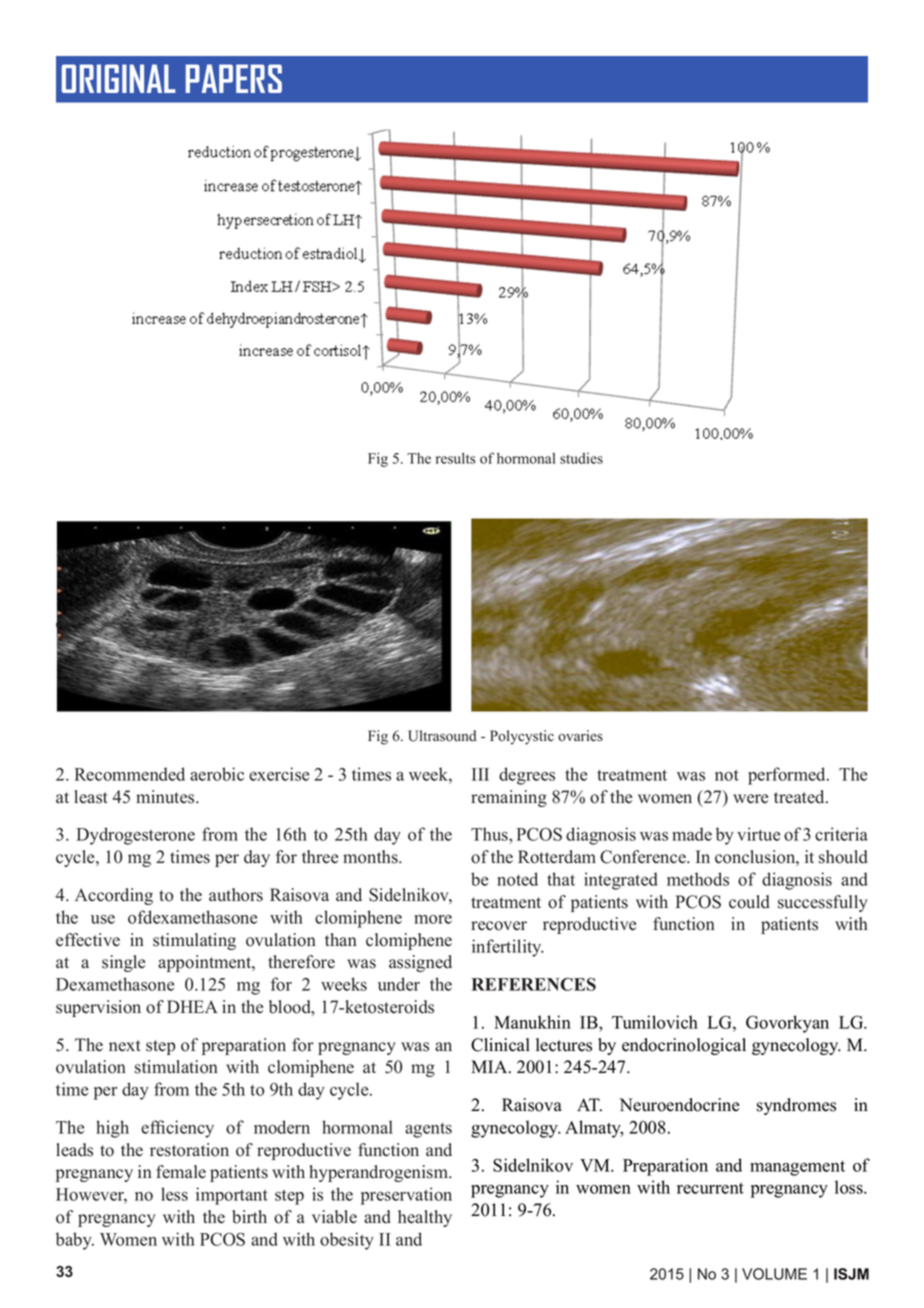  What do you see at coordinates (119, 78) in the image?
I see `ORIGINAL` at bounding box center [119, 78].
